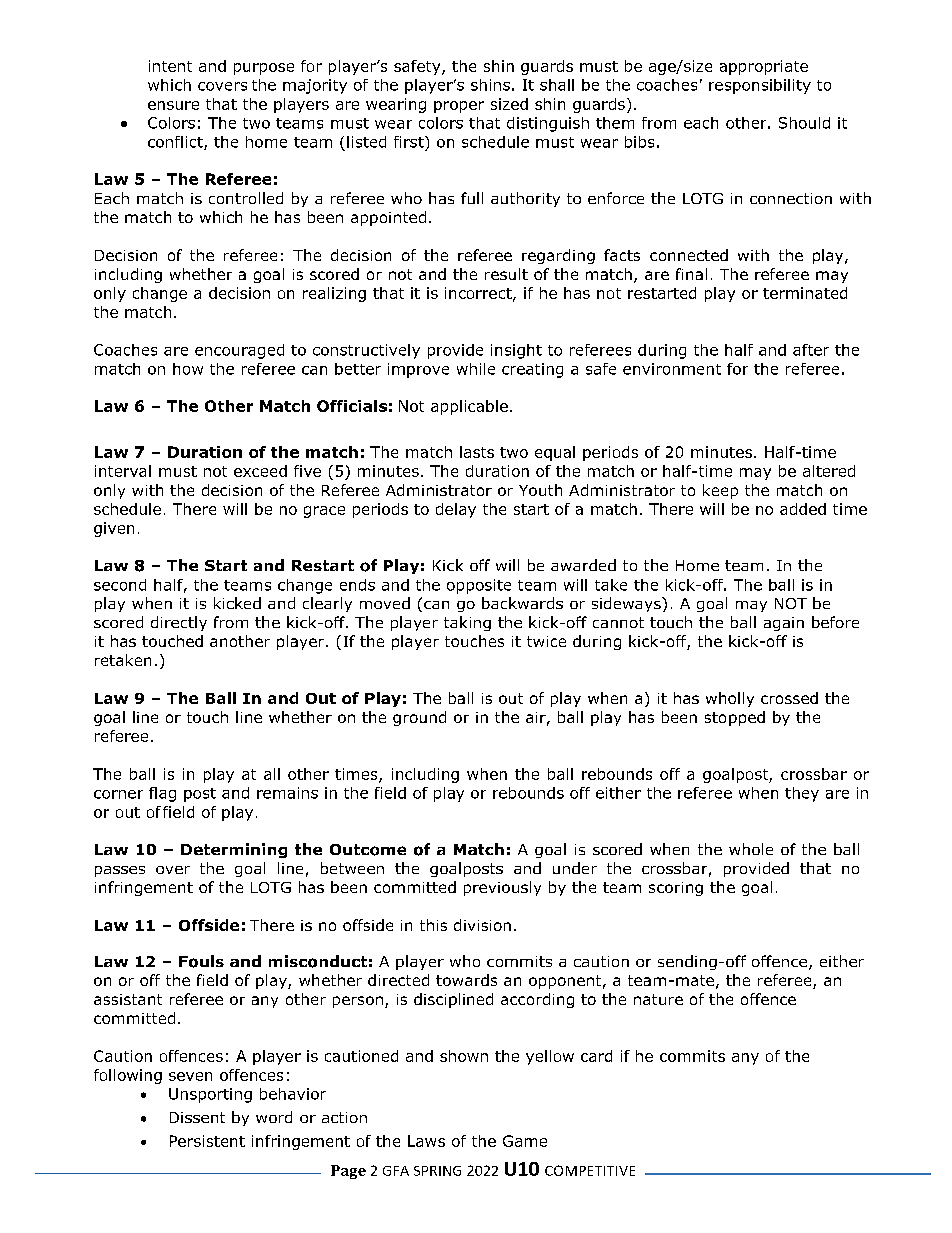 Image resolution: width=952 pixels, height=1233 pixels. What do you see at coordinates (179, 623) in the document?
I see `directly` at bounding box center [179, 623].
